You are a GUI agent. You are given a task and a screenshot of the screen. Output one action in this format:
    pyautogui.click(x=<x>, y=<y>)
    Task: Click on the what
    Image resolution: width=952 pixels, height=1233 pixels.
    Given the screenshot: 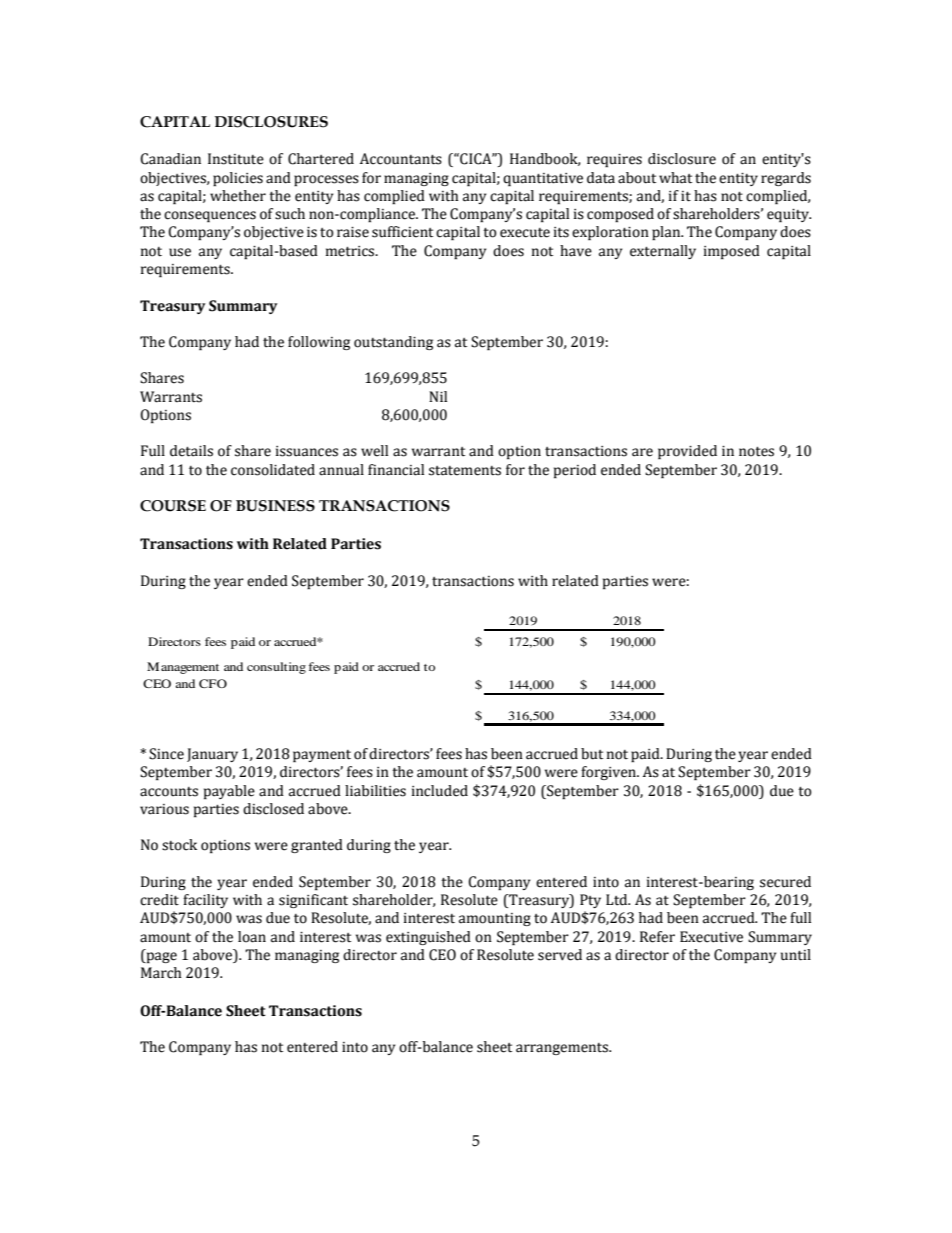 What is the action you would take?
    pyautogui.click(x=675, y=178)
